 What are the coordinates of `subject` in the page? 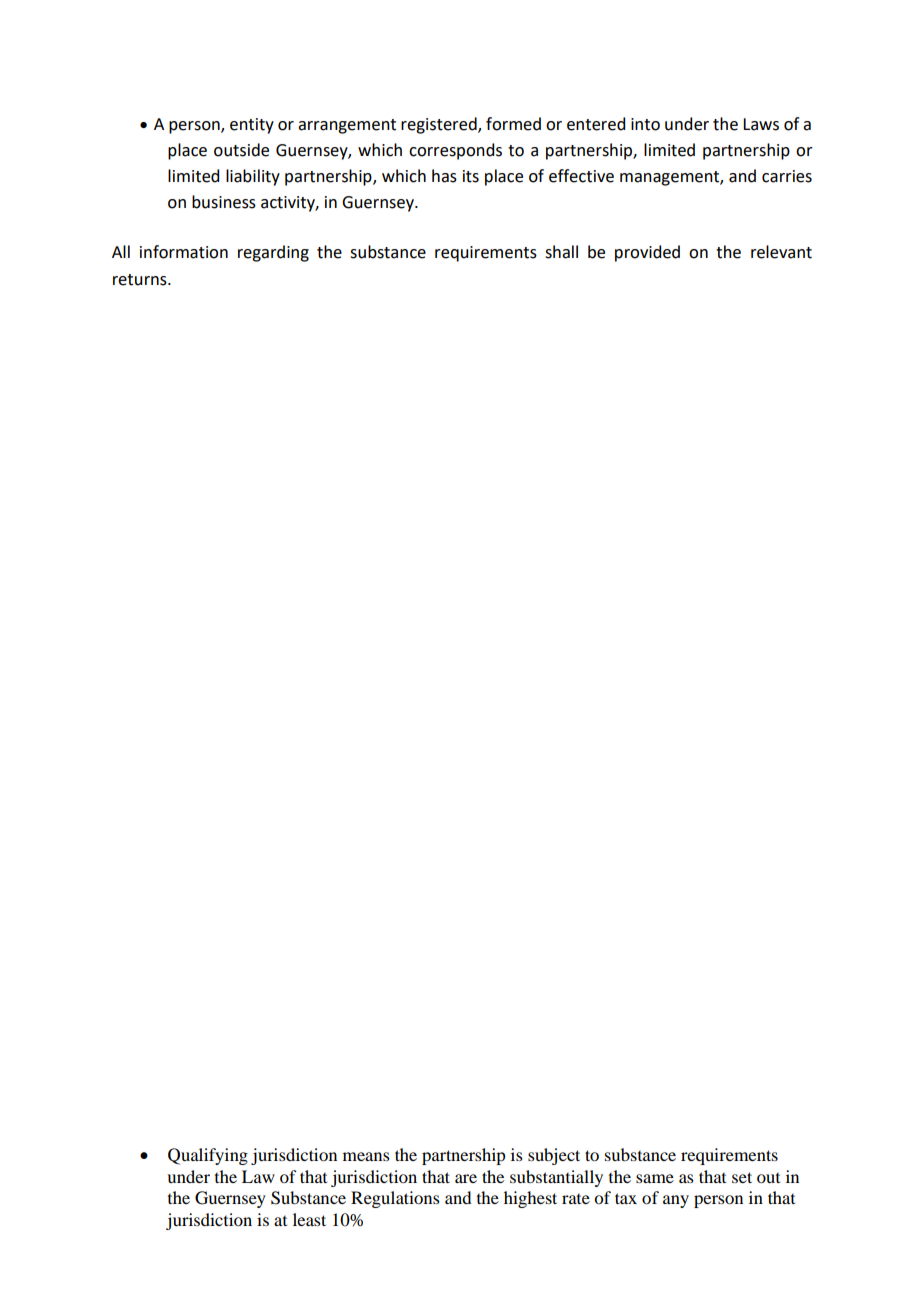 It's located at (554, 1156).
